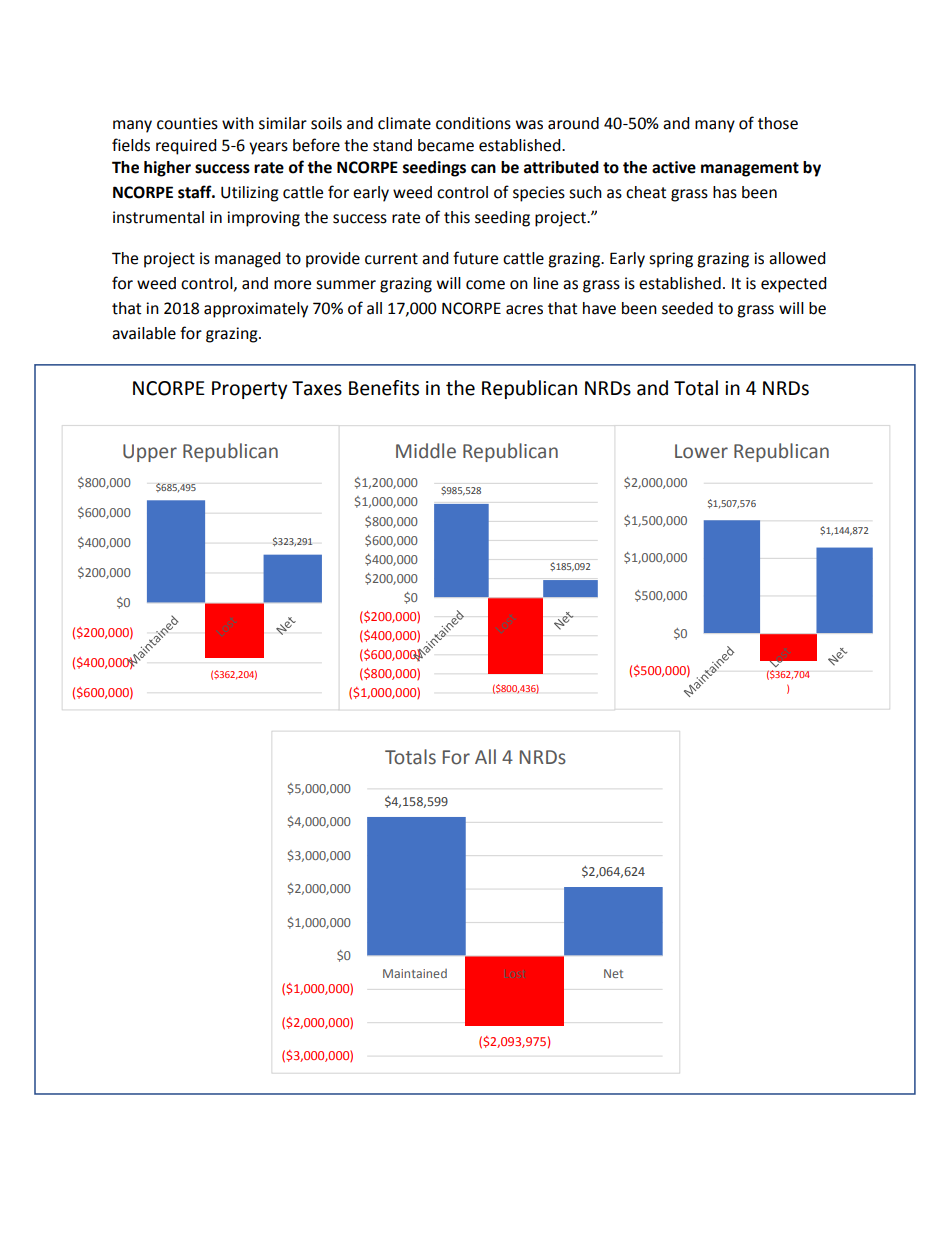  Describe the element at coordinates (750, 169) in the screenshot. I see `management` at that location.
